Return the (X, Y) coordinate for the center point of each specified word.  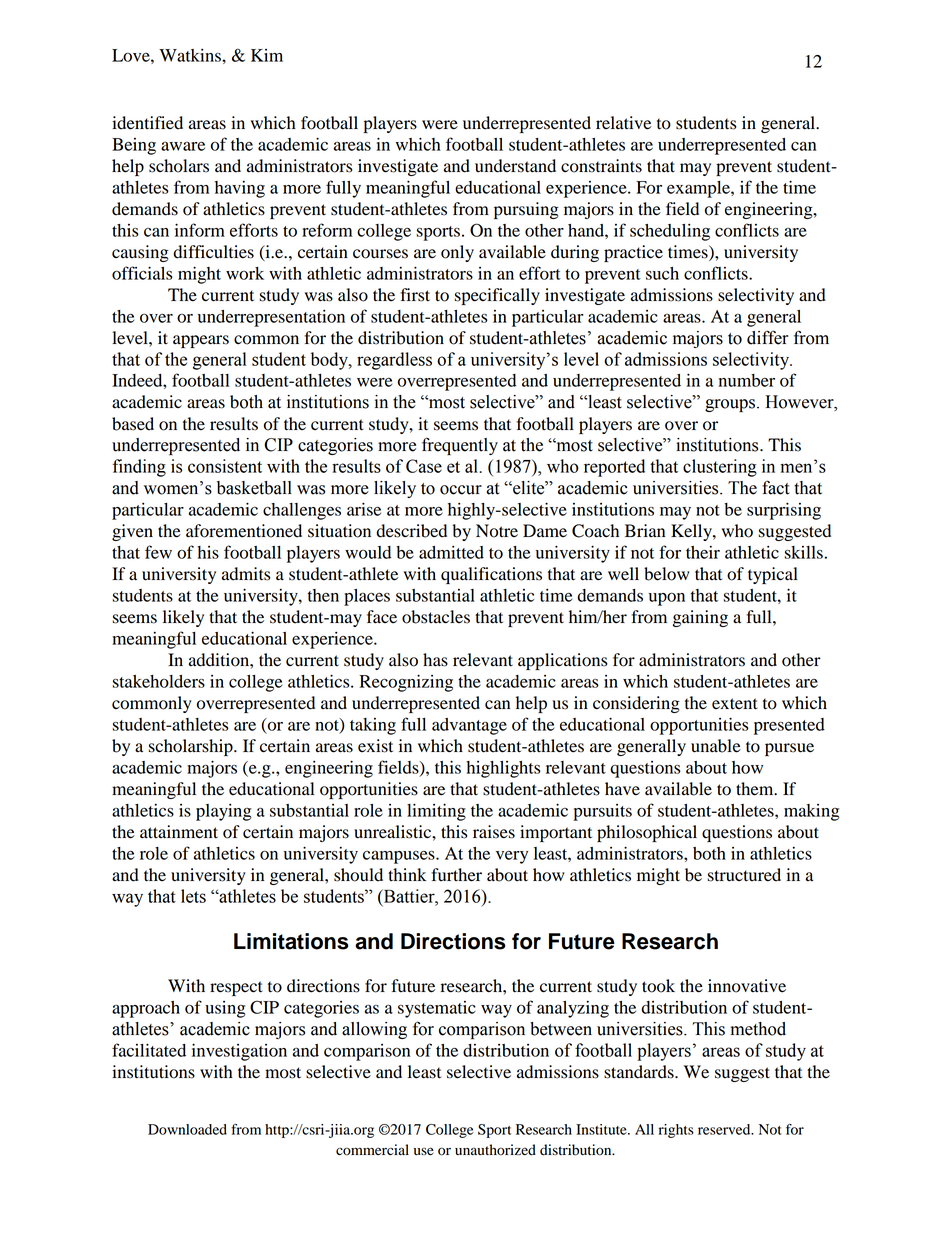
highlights (503, 769)
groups (730, 405)
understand (515, 166)
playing (224, 812)
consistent (225, 466)
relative (623, 123)
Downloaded (187, 1129)
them (756, 789)
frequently (460, 446)
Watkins (191, 55)
